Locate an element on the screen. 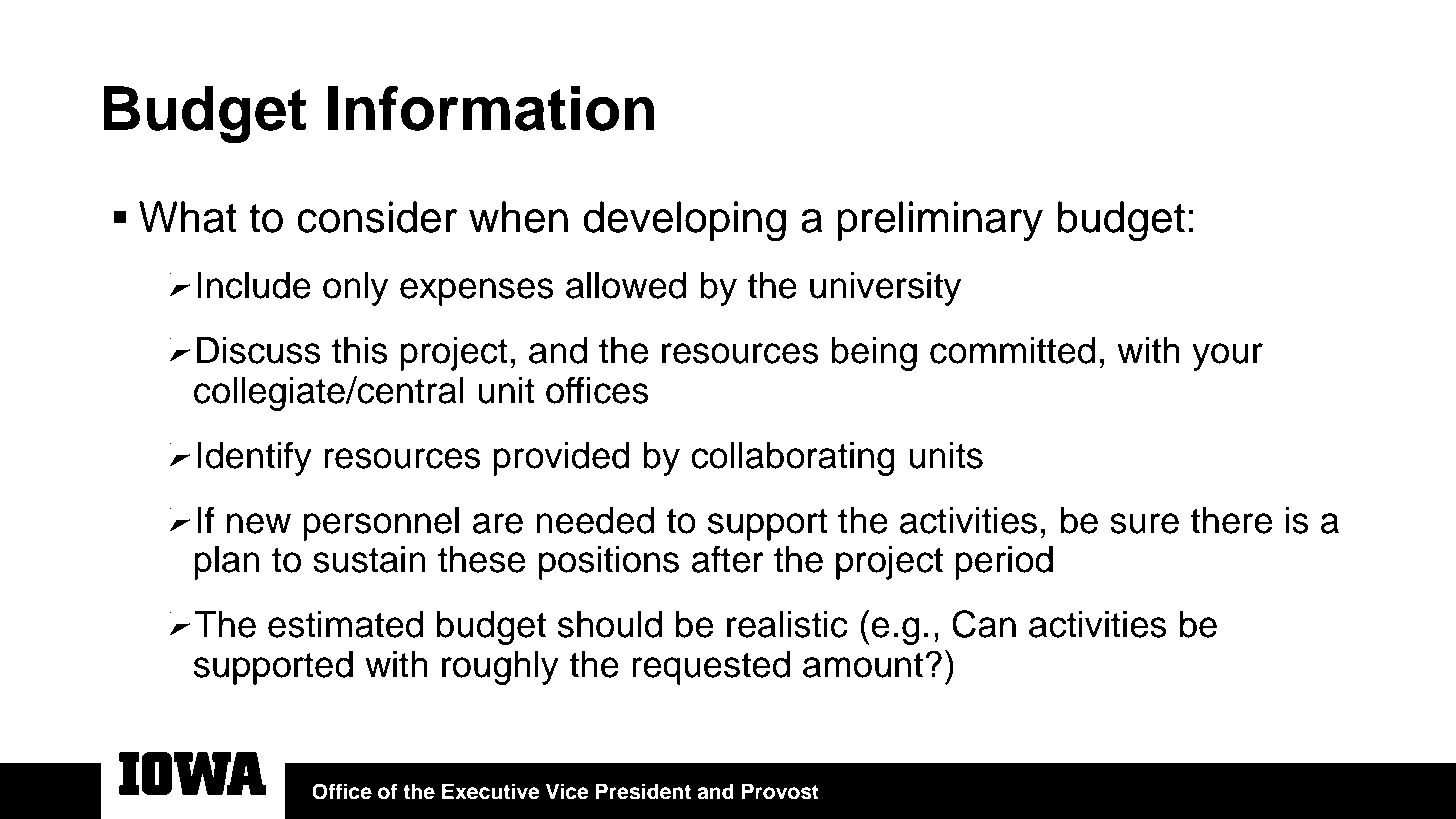 The width and height of the screenshot is (1456, 819). being is located at coordinates (874, 354).
